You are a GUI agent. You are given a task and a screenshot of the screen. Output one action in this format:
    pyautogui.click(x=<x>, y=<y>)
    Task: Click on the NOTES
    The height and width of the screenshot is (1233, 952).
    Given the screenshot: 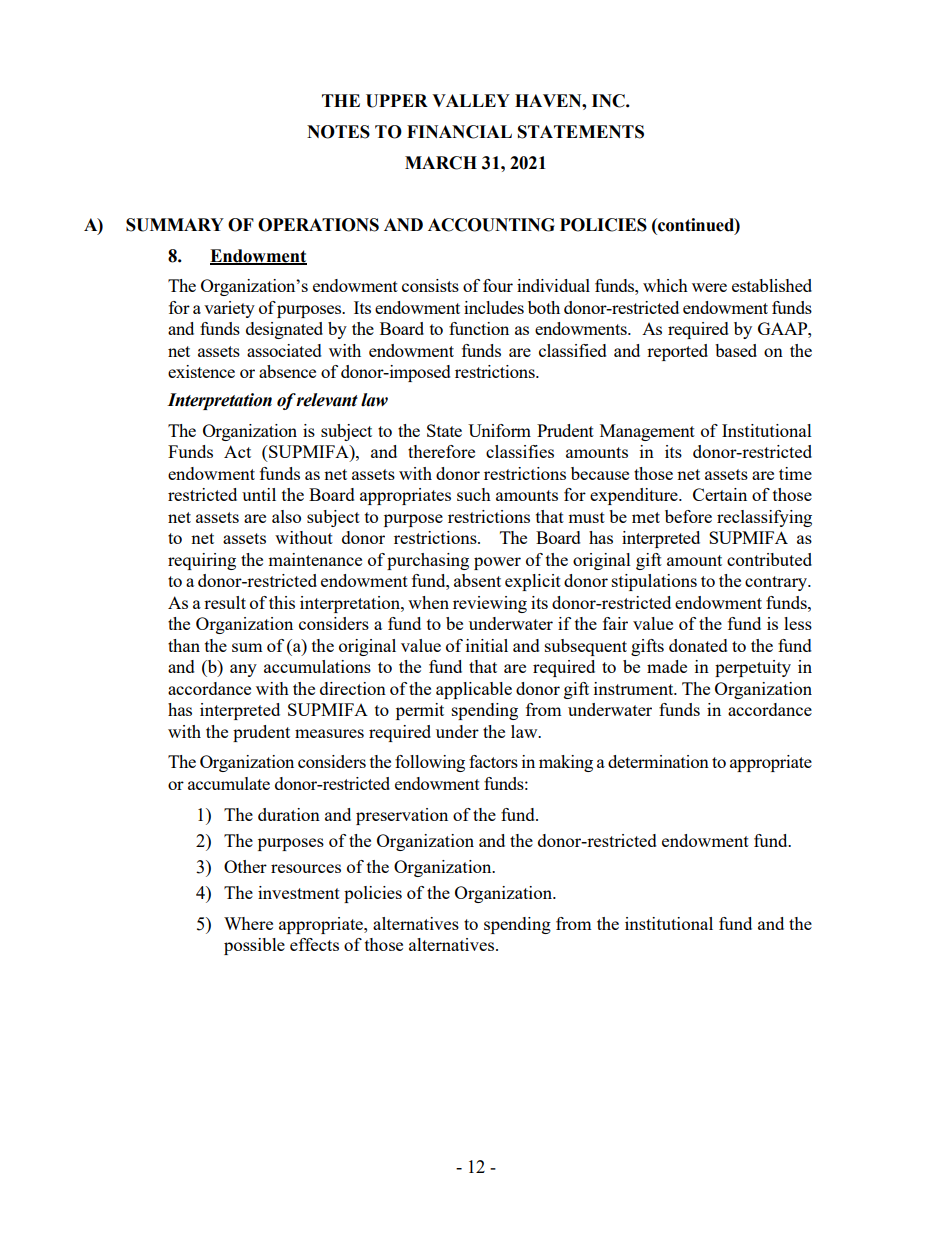 What is the action you would take?
    pyautogui.click(x=338, y=132)
